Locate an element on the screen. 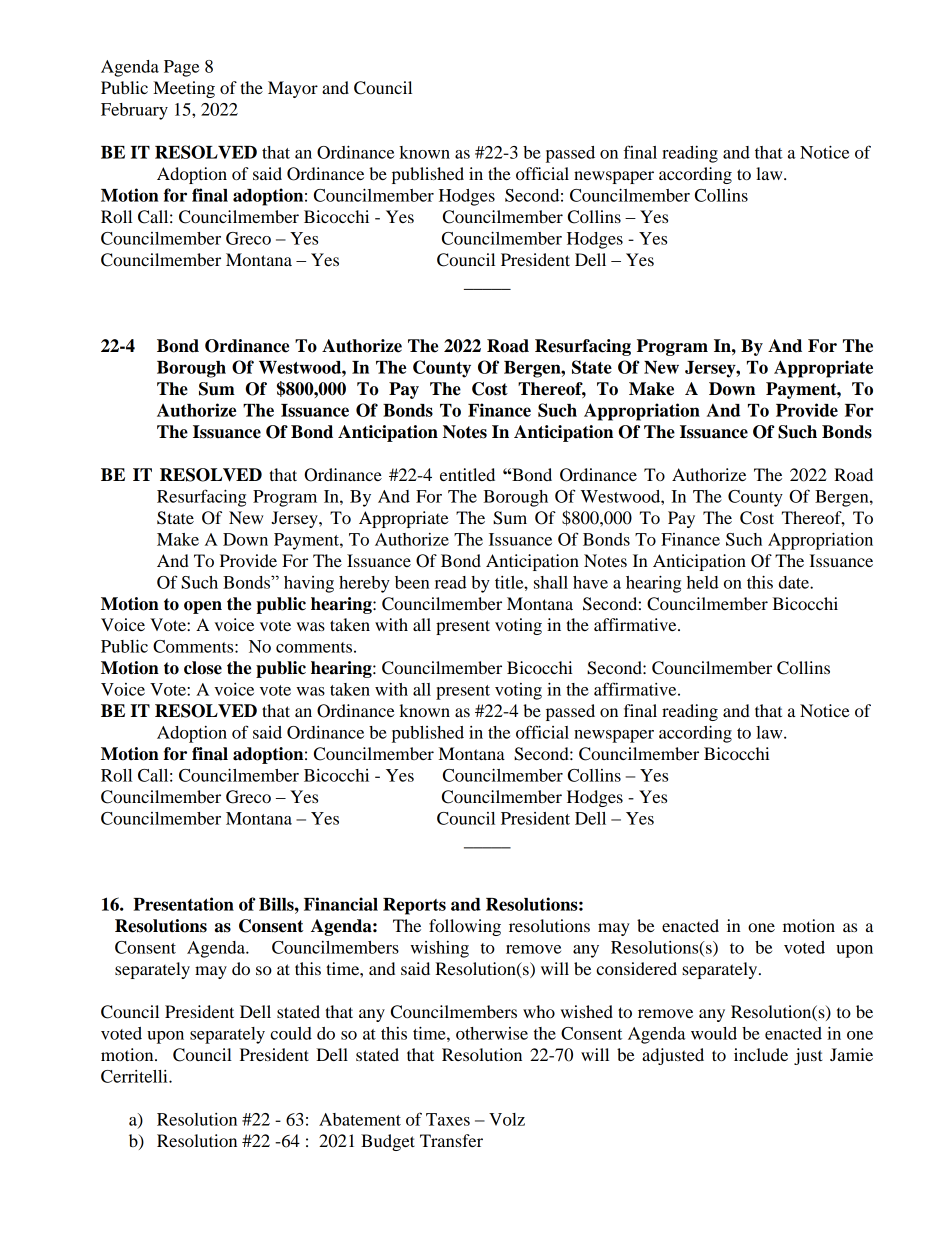  could is located at coordinates (291, 1033).
